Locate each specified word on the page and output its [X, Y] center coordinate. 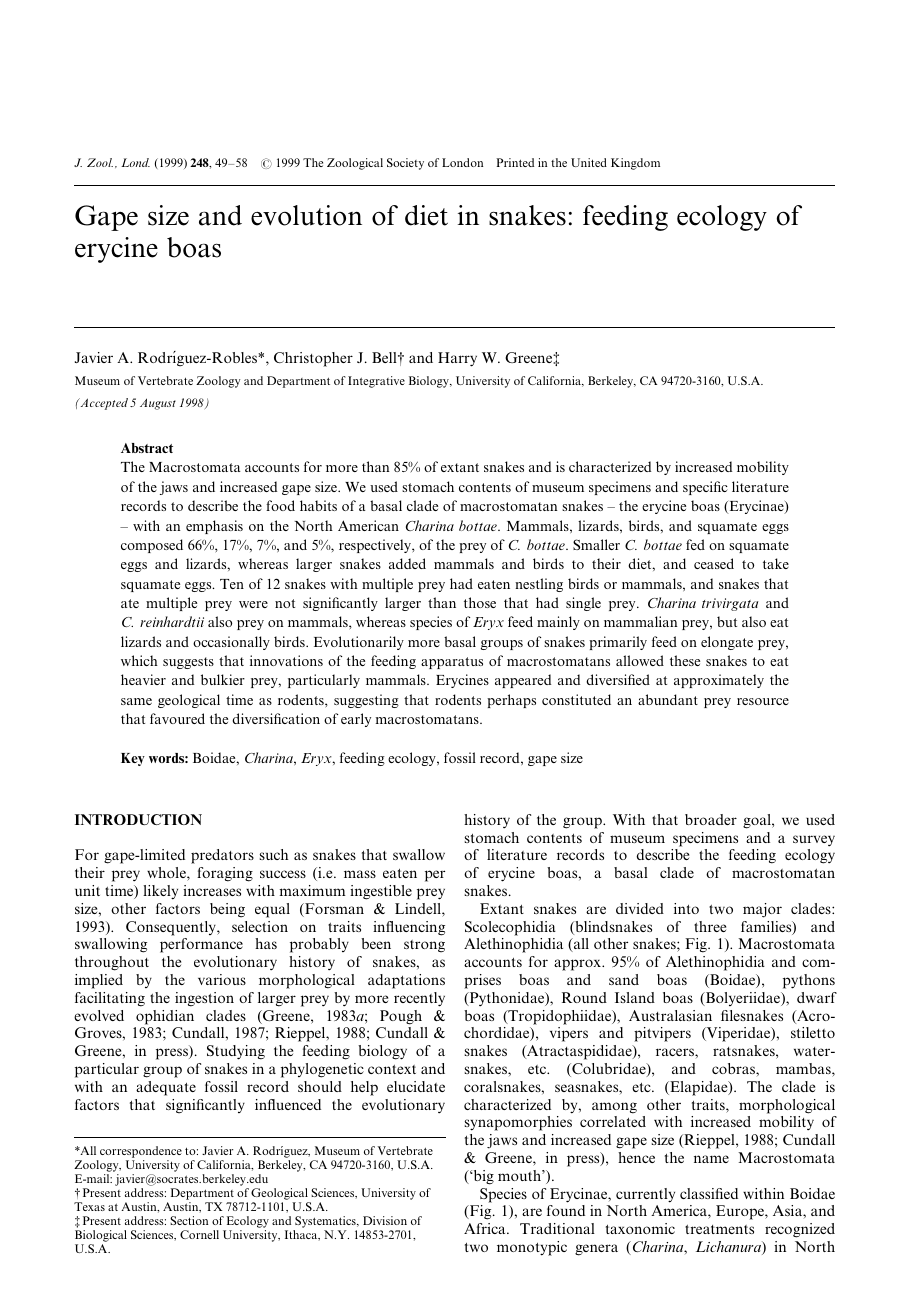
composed [152, 546]
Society [405, 164]
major [762, 910]
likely [160, 892]
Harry [457, 359]
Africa [486, 1228]
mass [360, 874]
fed [695, 544]
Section [189, 1220]
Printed [515, 162]
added [407, 563]
